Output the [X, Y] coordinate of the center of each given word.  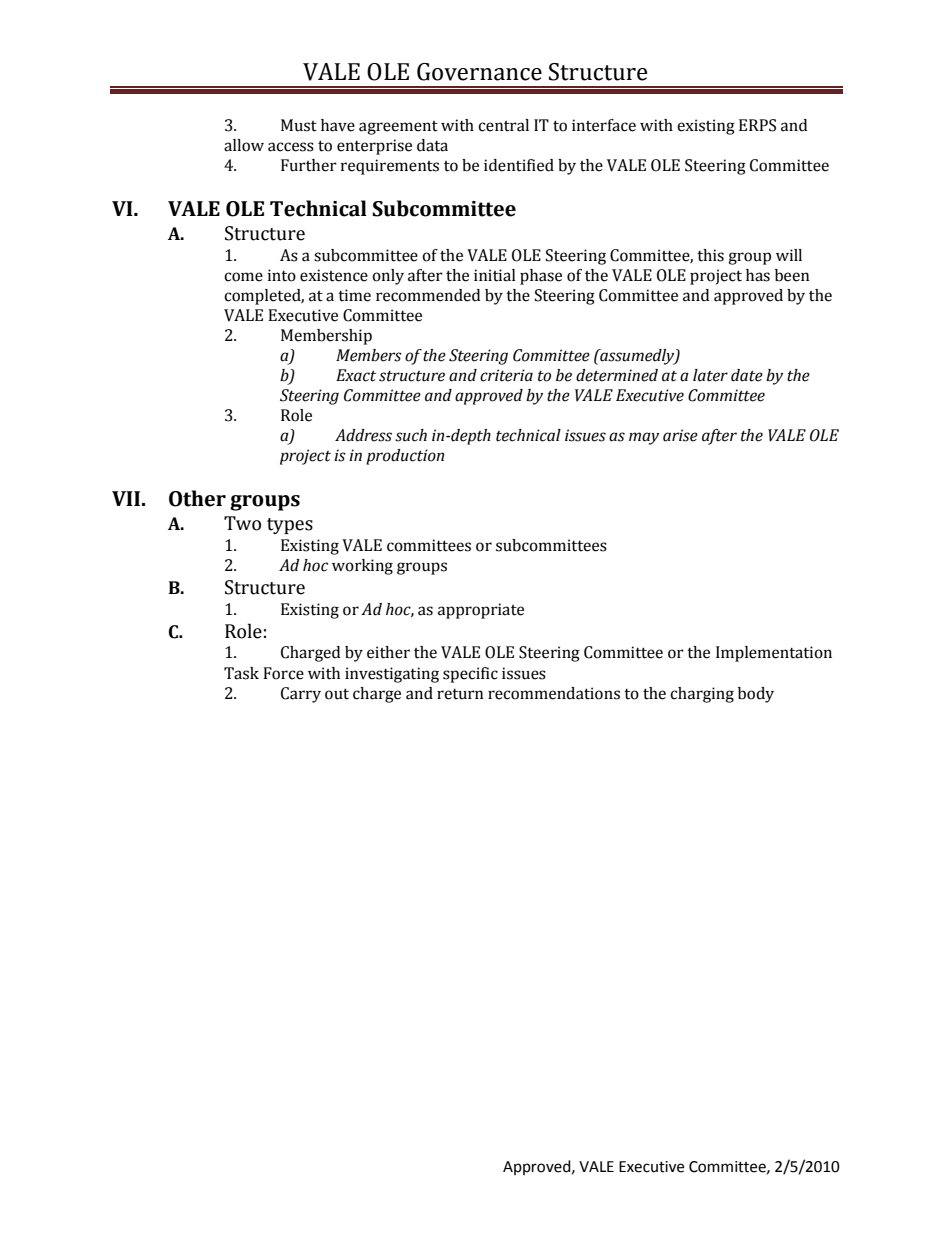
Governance [479, 72]
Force [283, 673]
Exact [356, 375]
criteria [506, 375]
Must [299, 125]
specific [470, 675]
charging [702, 695]
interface [604, 125]
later [710, 375]
